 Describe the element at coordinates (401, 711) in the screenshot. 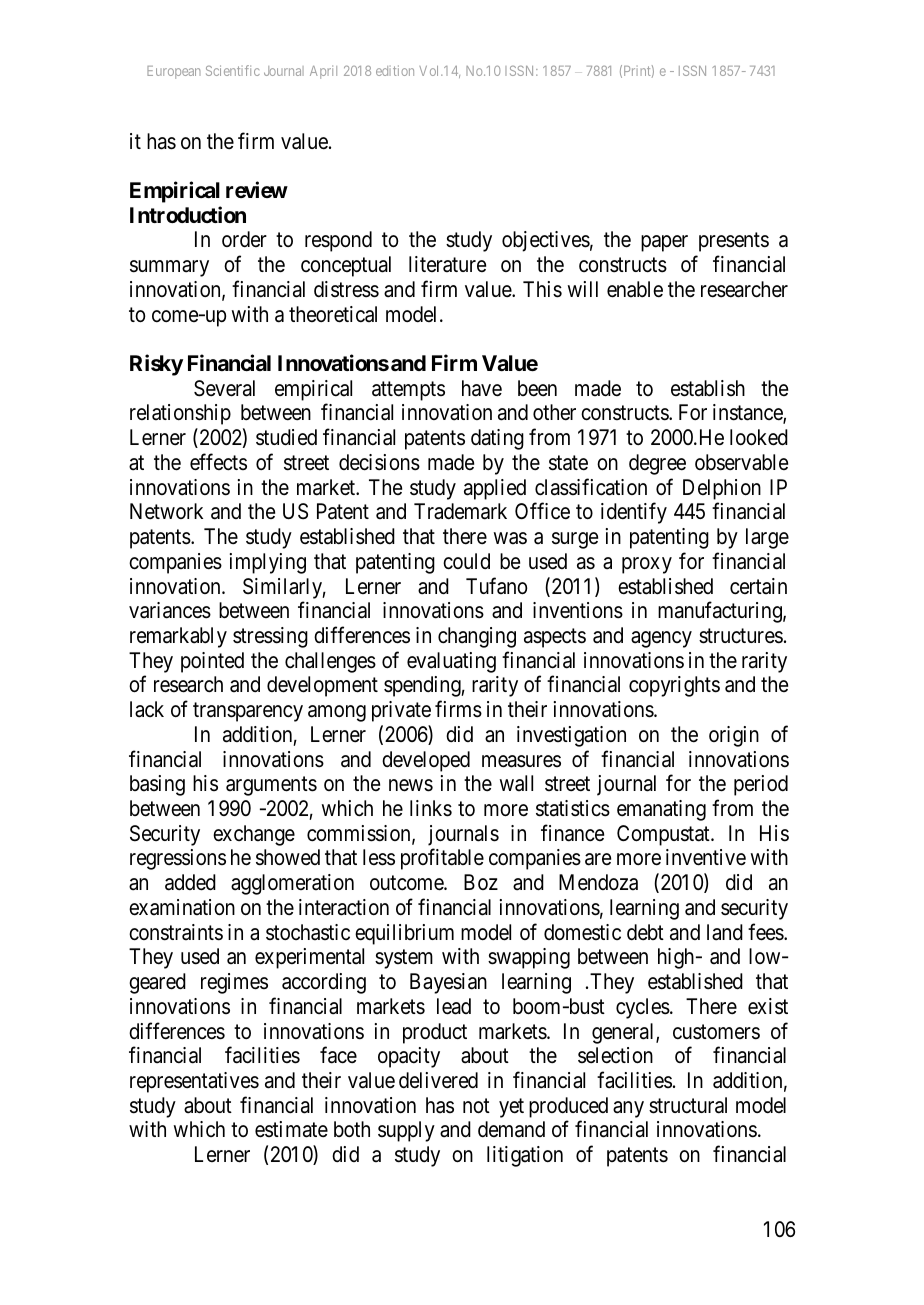

I see `private` at that location.
